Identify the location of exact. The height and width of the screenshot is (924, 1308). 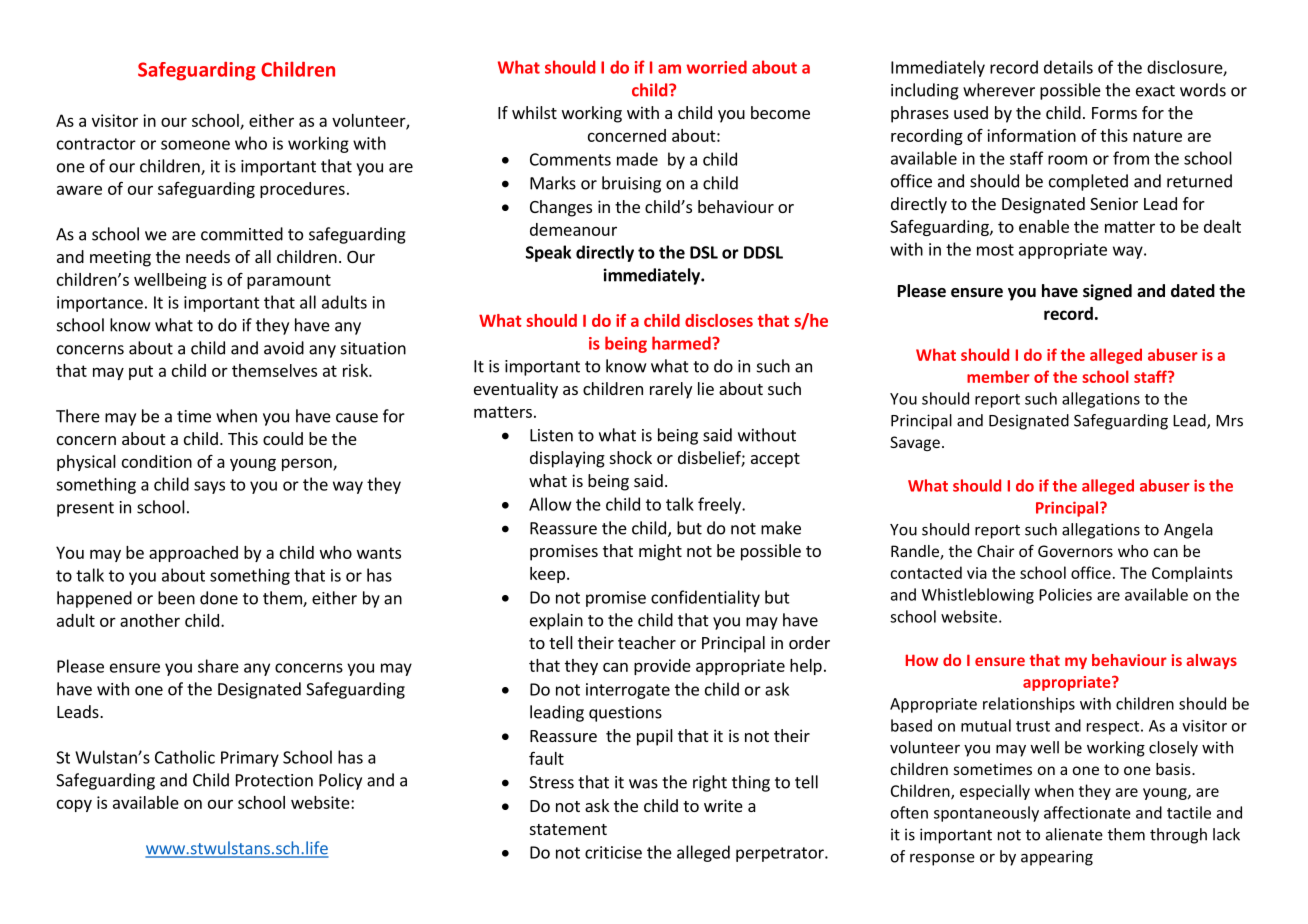
(1155, 91).
